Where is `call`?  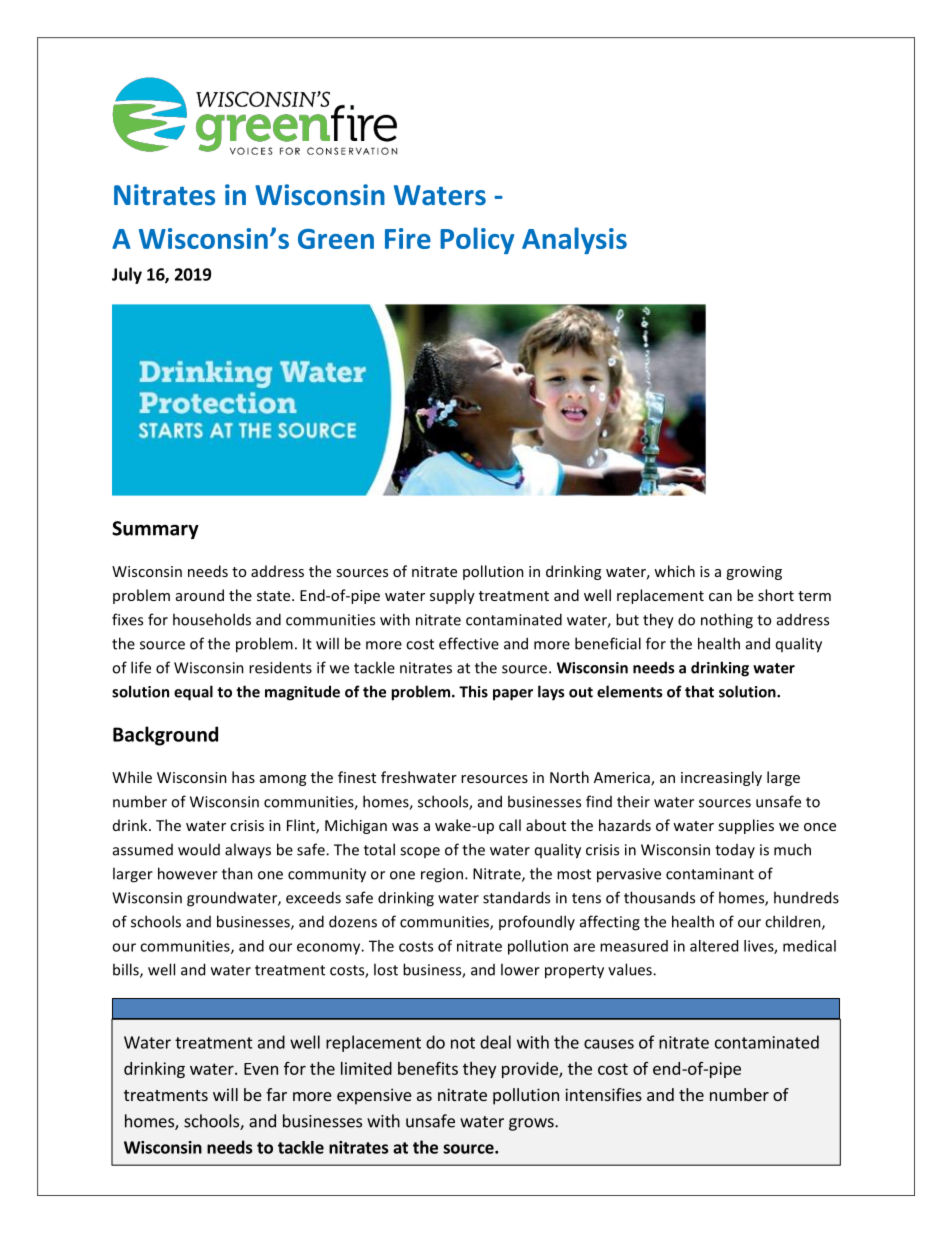
call is located at coordinates (510, 825).
